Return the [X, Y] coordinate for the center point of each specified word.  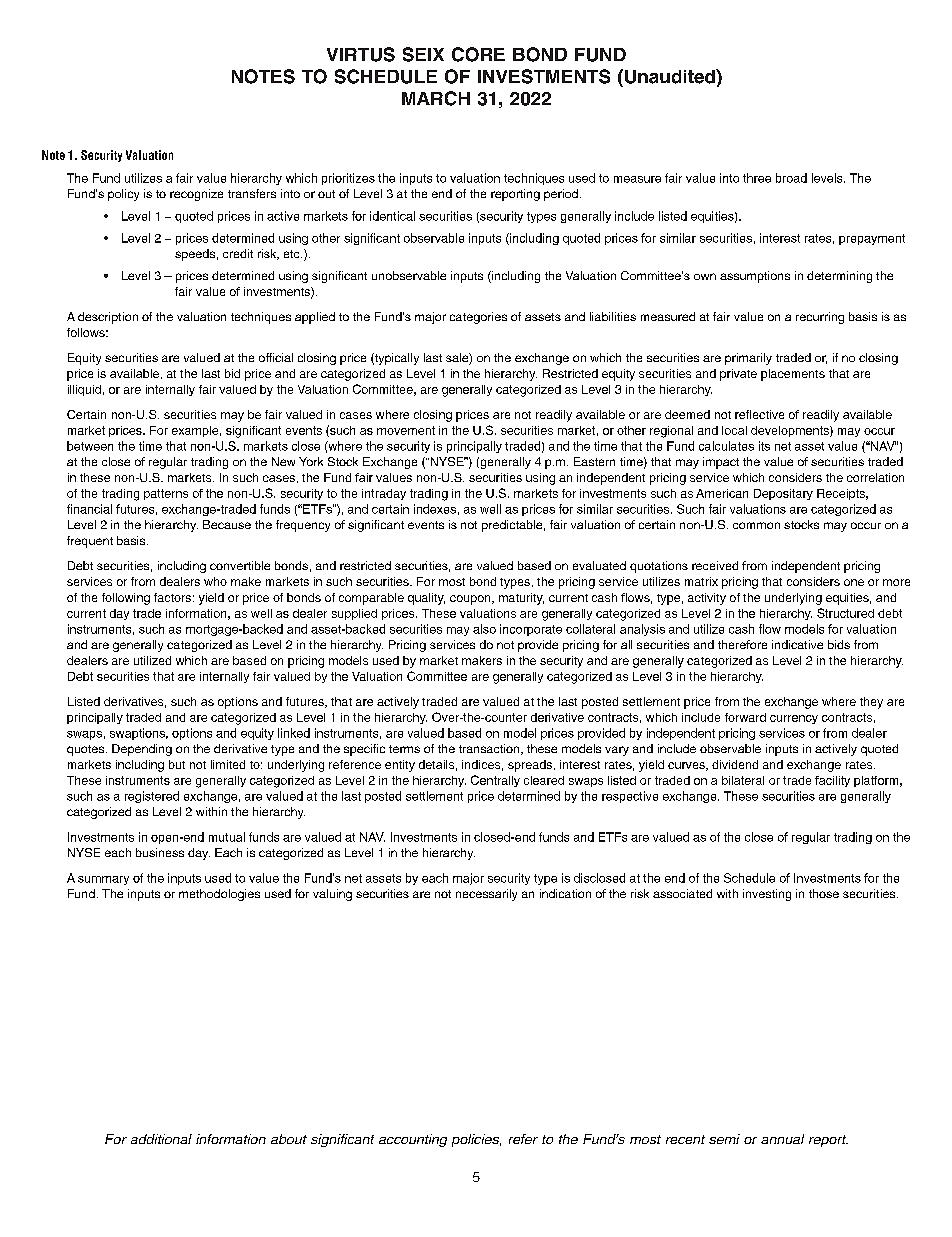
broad [791, 178]
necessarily [486, 895]
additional [161, 1139]
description [108, 318]
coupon [471, 600]
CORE [478, 54]
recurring [820, 318]
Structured [845, 613]
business [160, 852]
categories [478, 318]
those [824, 893]
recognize [196, 195]
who [215, 581]
